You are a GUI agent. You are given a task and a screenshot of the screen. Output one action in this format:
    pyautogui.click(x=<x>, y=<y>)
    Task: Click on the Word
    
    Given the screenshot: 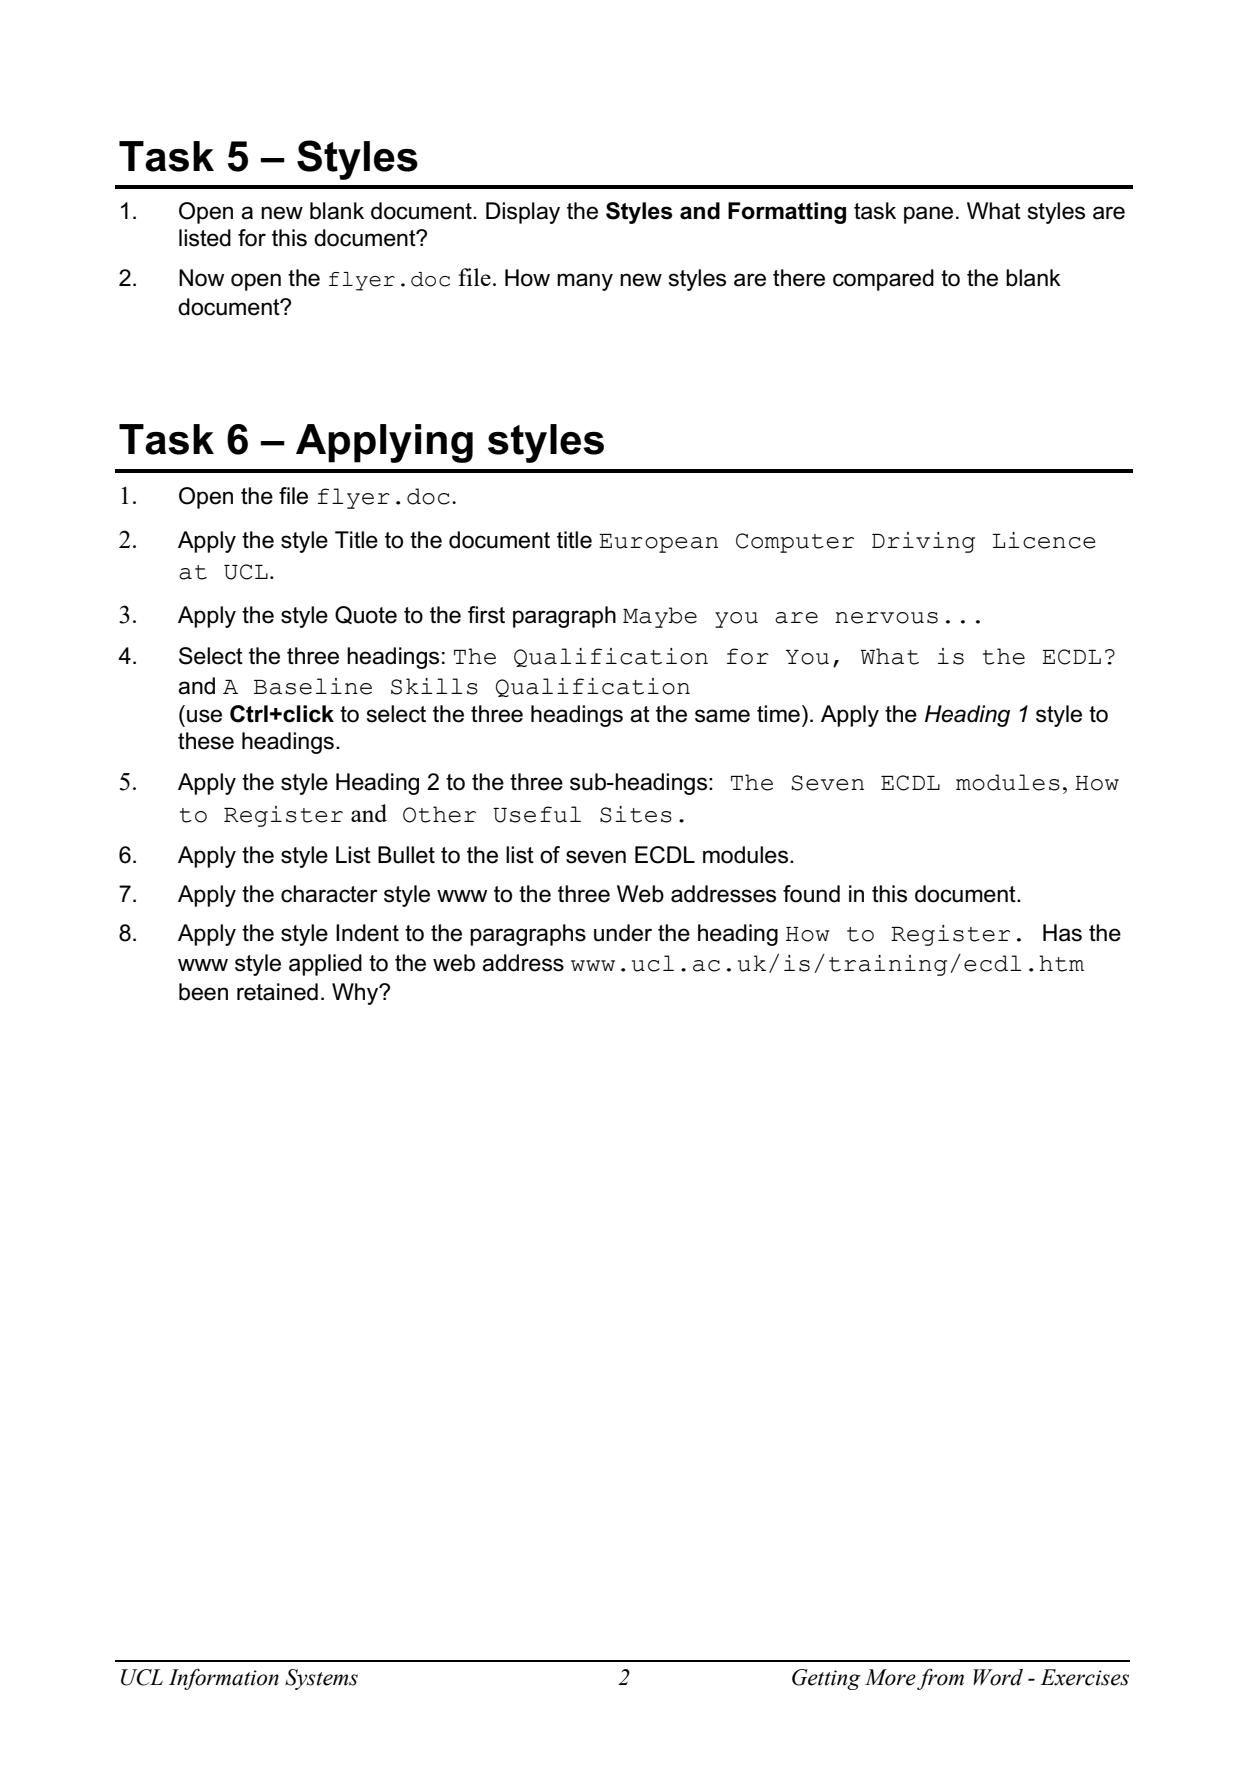 What is the action you would take?
    pyautogui.click(x=998, y=1677)
